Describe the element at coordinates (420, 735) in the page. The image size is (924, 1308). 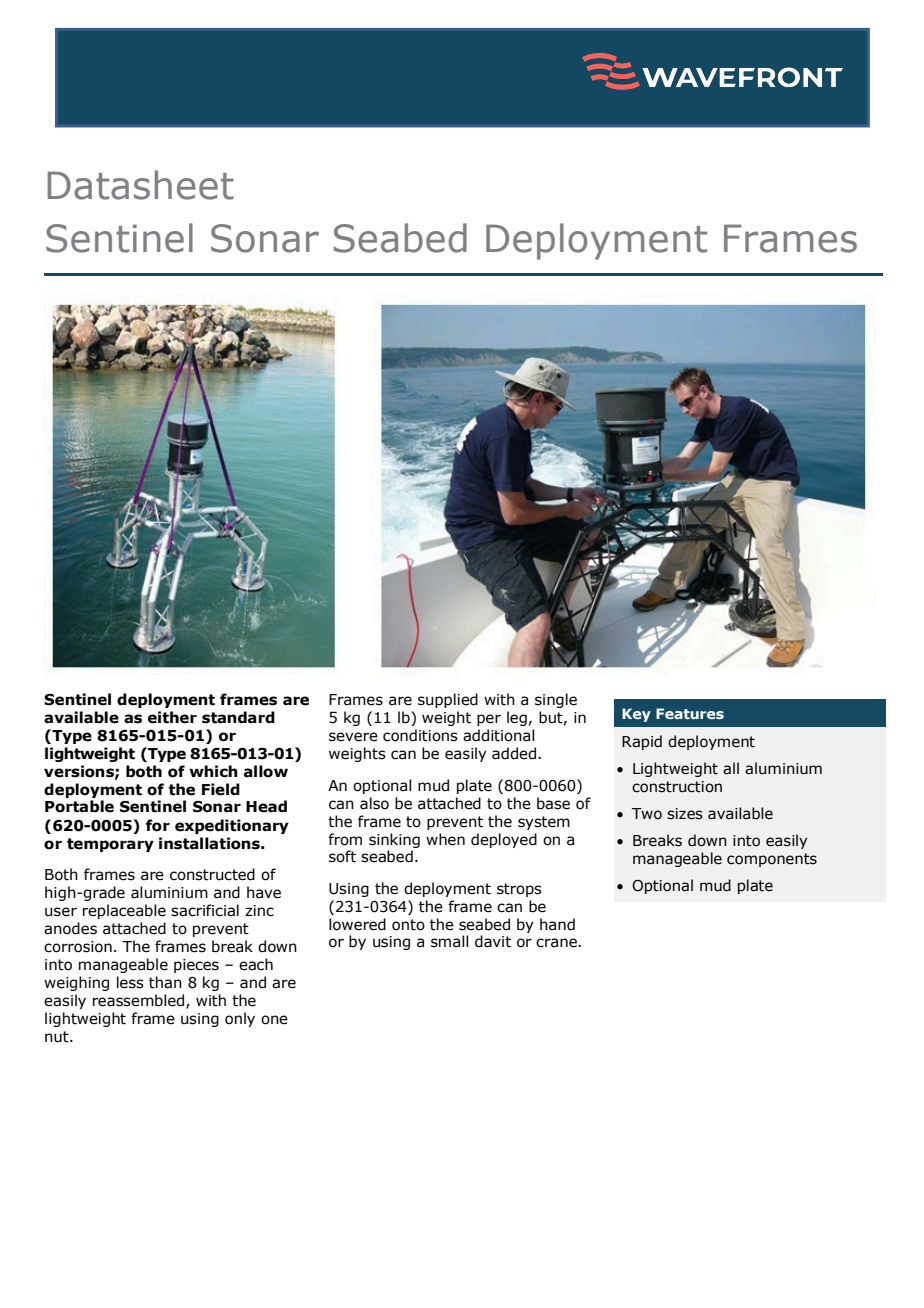
I see `conditions` at that location.
